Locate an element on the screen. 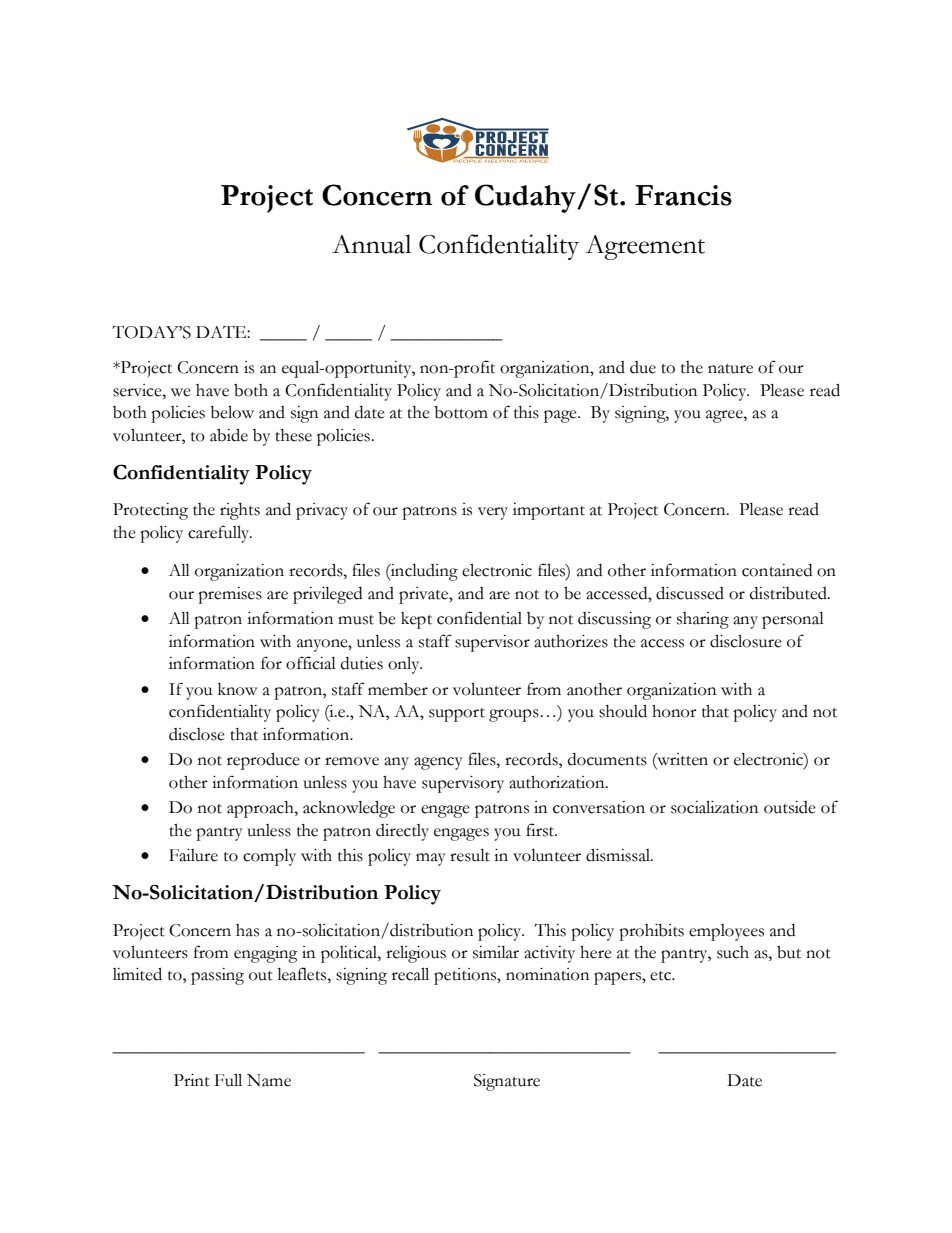  Print is located at coordinates (192, 1080).
